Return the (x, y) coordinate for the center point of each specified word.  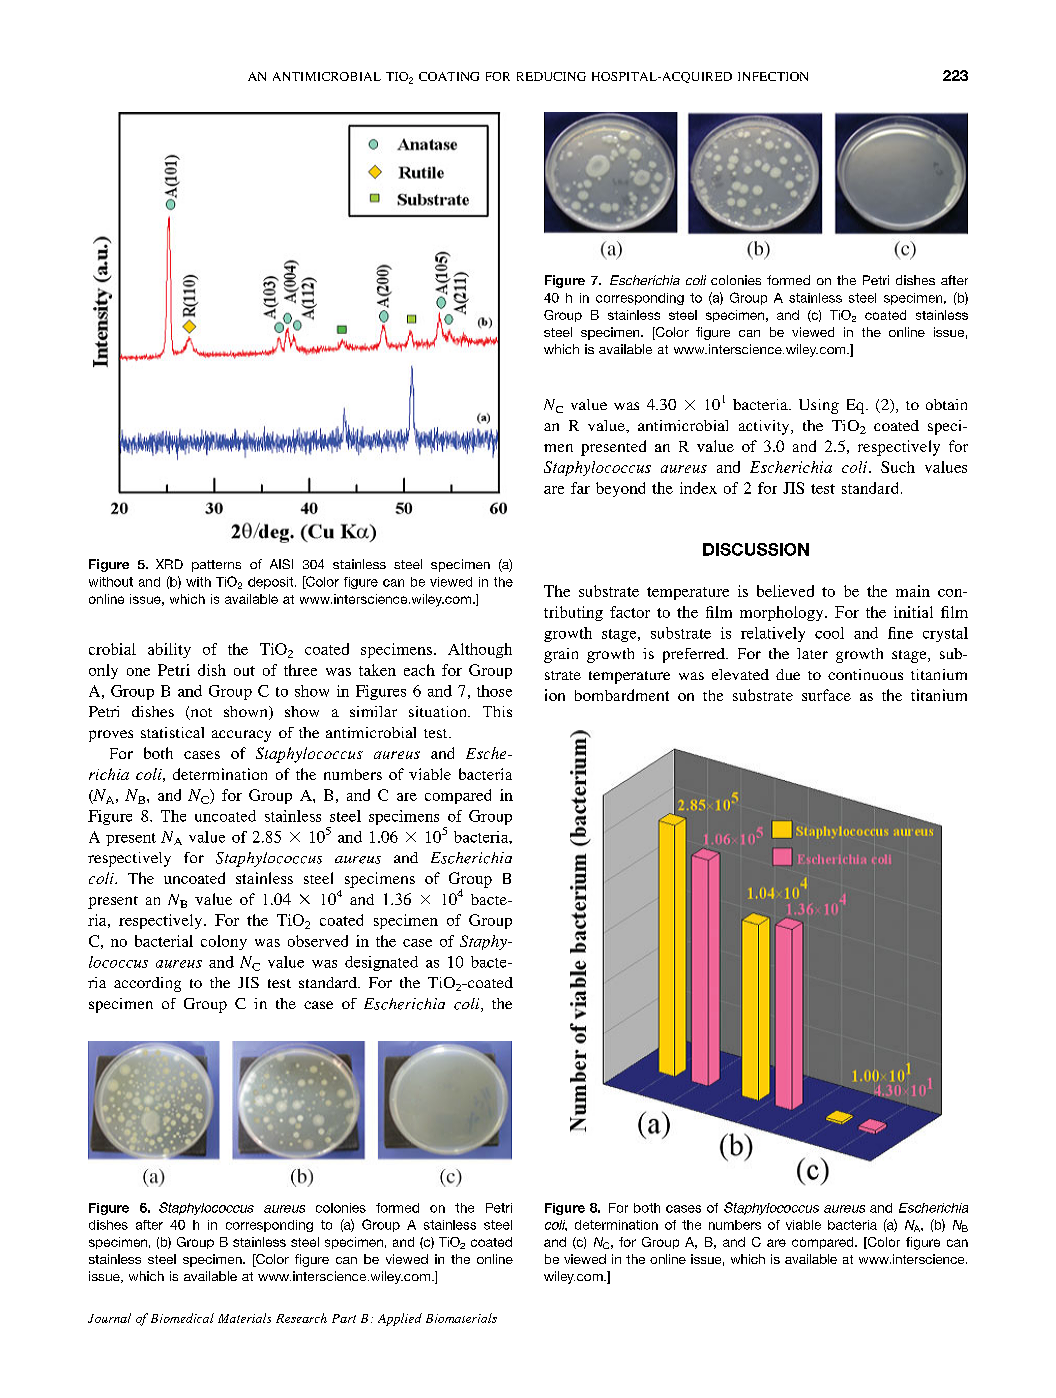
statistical (172, 732)
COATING (449, 76)
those (494, 691)
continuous (865, 674)
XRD (169, 564)
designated (381, 963)
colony (224, 942)
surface (826, 695)
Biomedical (182, 1318)
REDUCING (551, 76)
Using (819, 406)
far (580, 488)
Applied (400, 1319)
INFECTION (773, 76)
